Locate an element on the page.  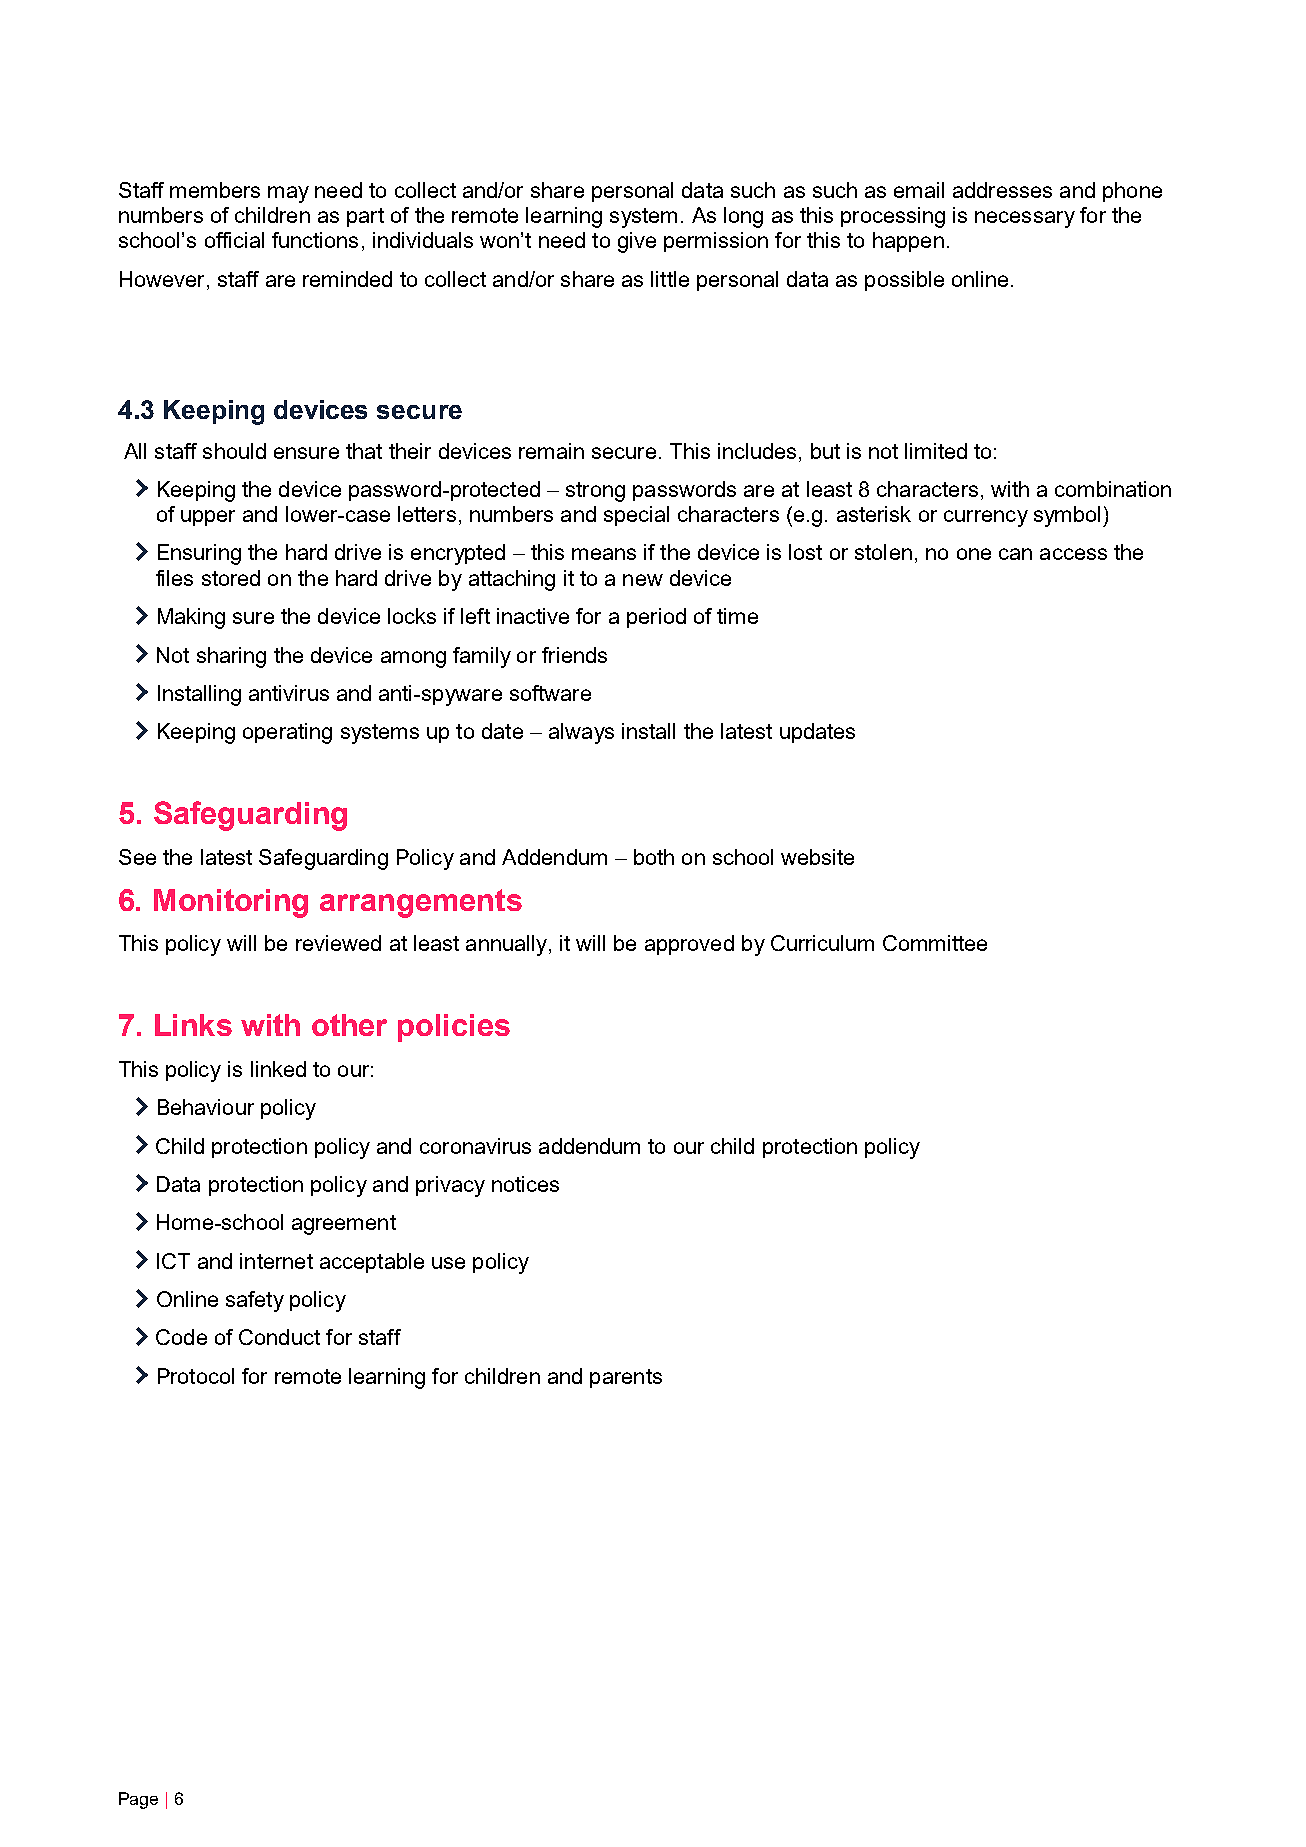
Committee is located at coordinates (935, 943).
